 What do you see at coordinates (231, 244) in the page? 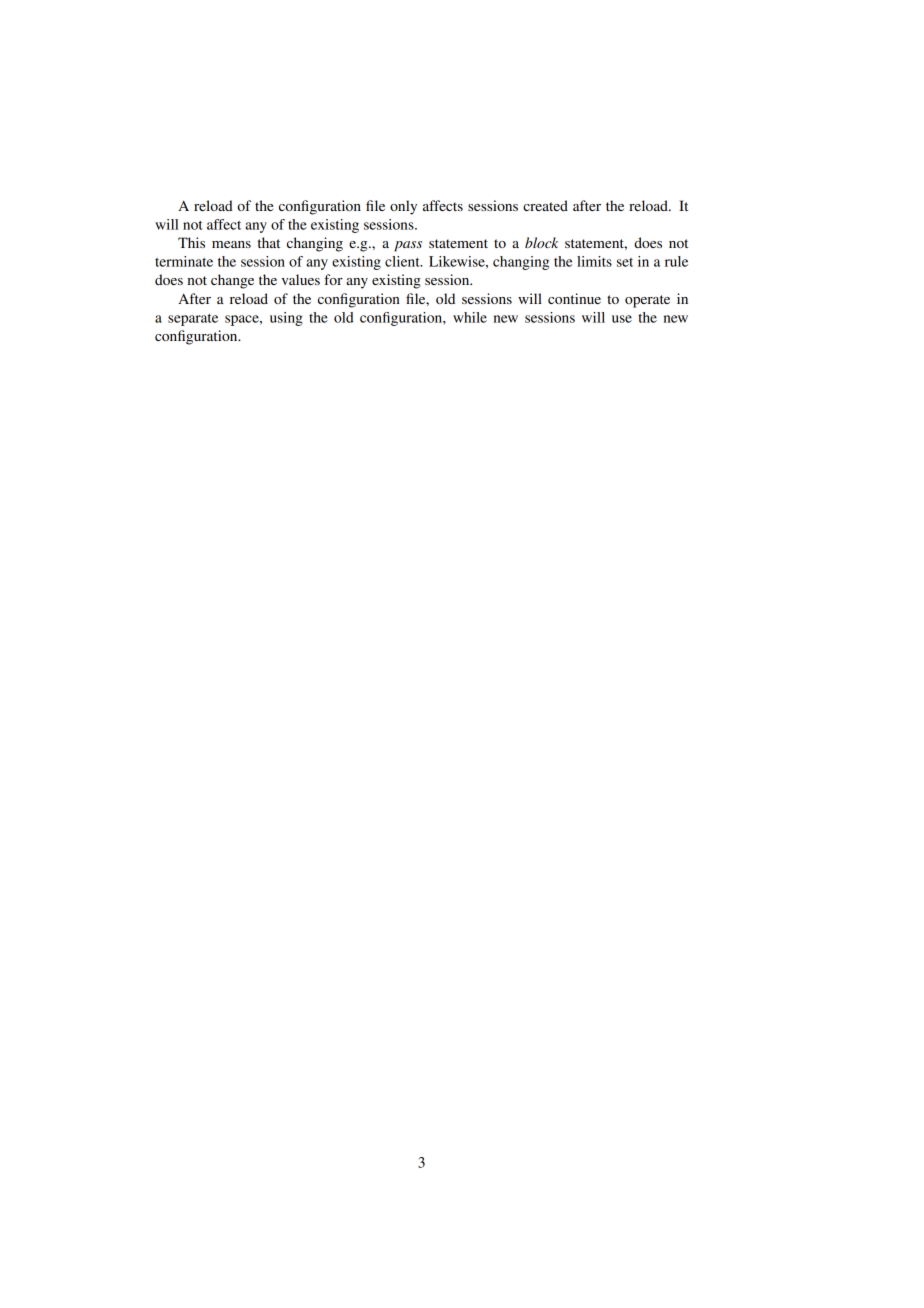
I see `means` at bounding box center [231, 244].
